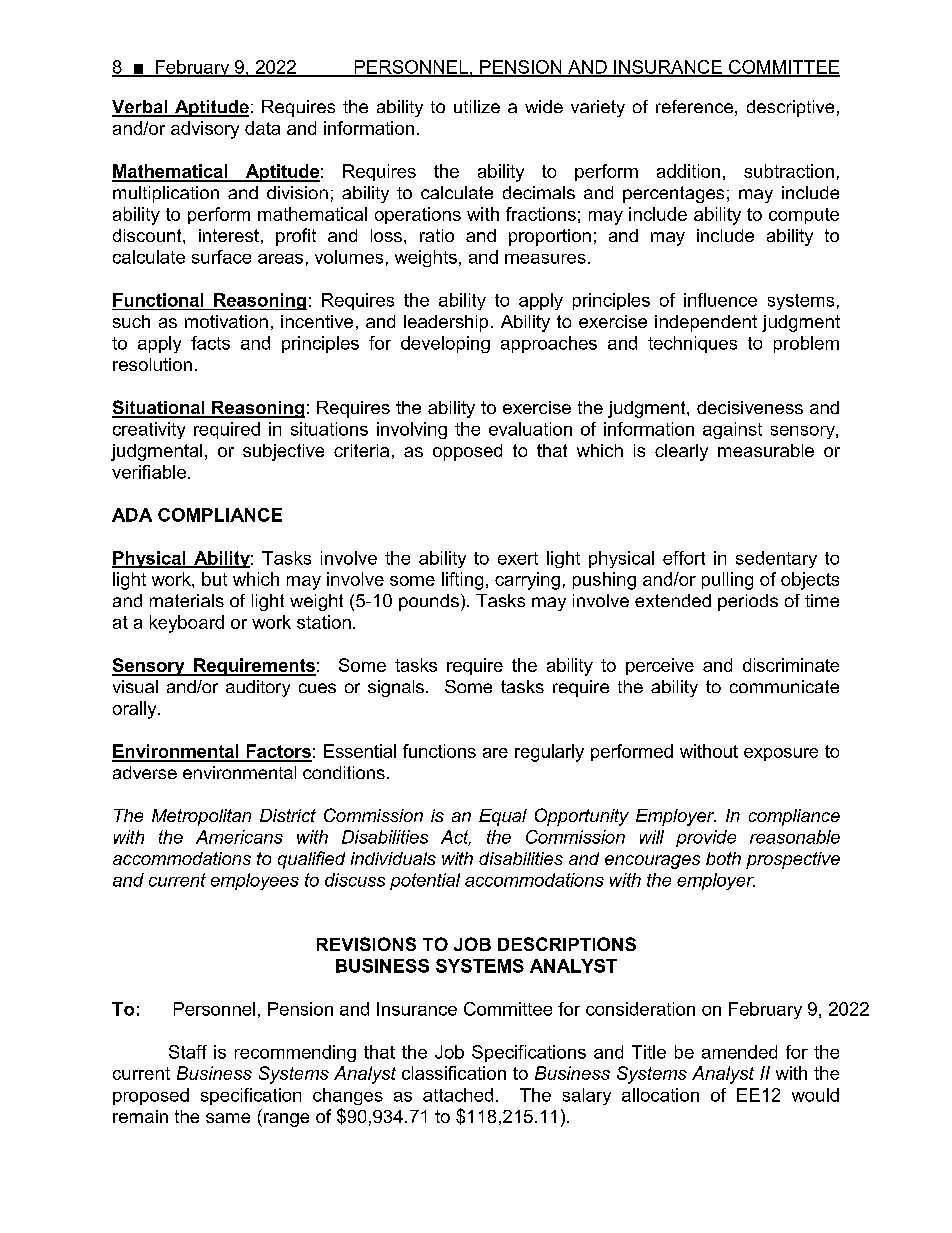 The image size is (952, 1233). What do you see at coordinates (205, 130) in the image?
I see `advisory` at bounding box center [205, 130].
